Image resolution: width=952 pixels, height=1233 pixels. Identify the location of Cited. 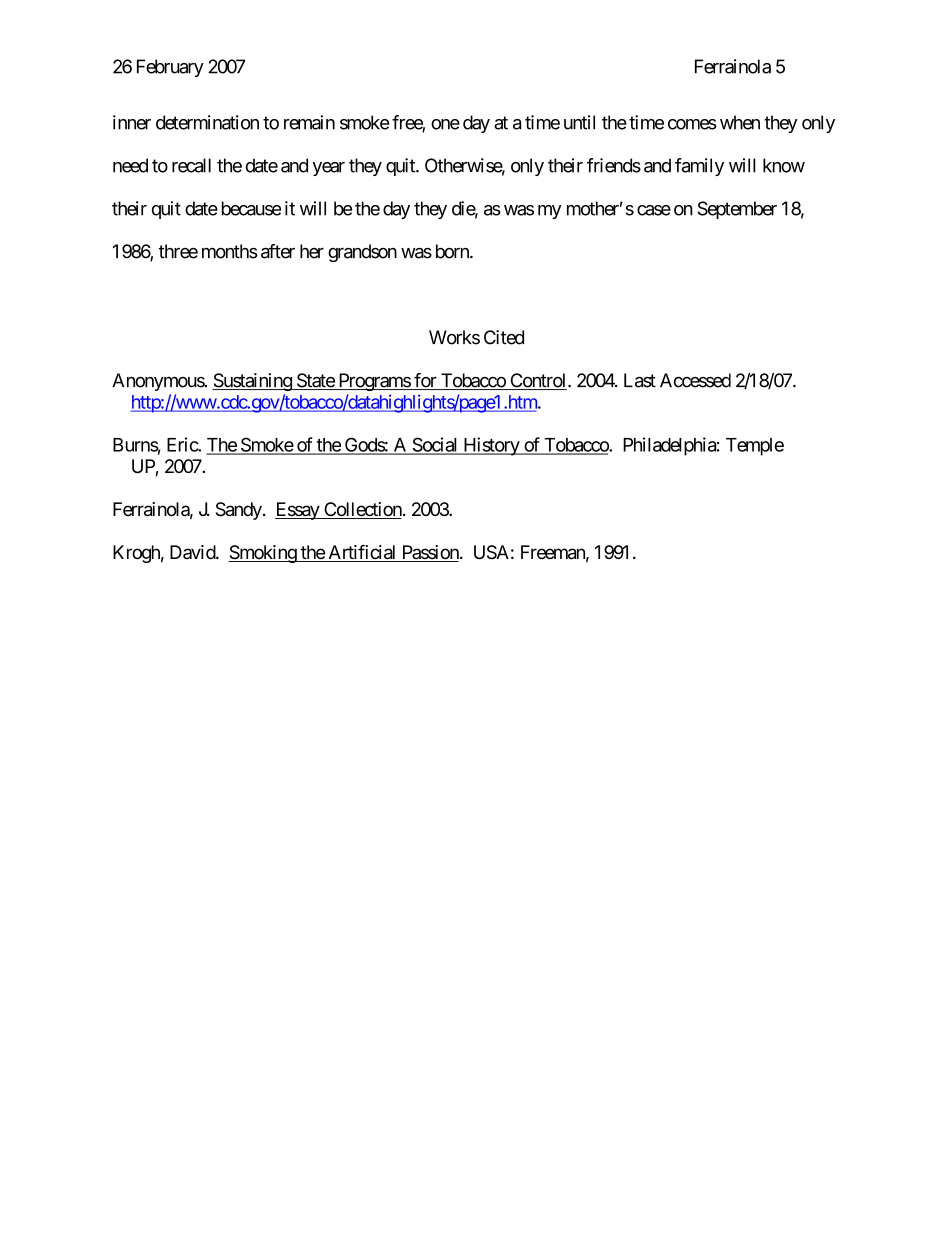
(504, 337).
